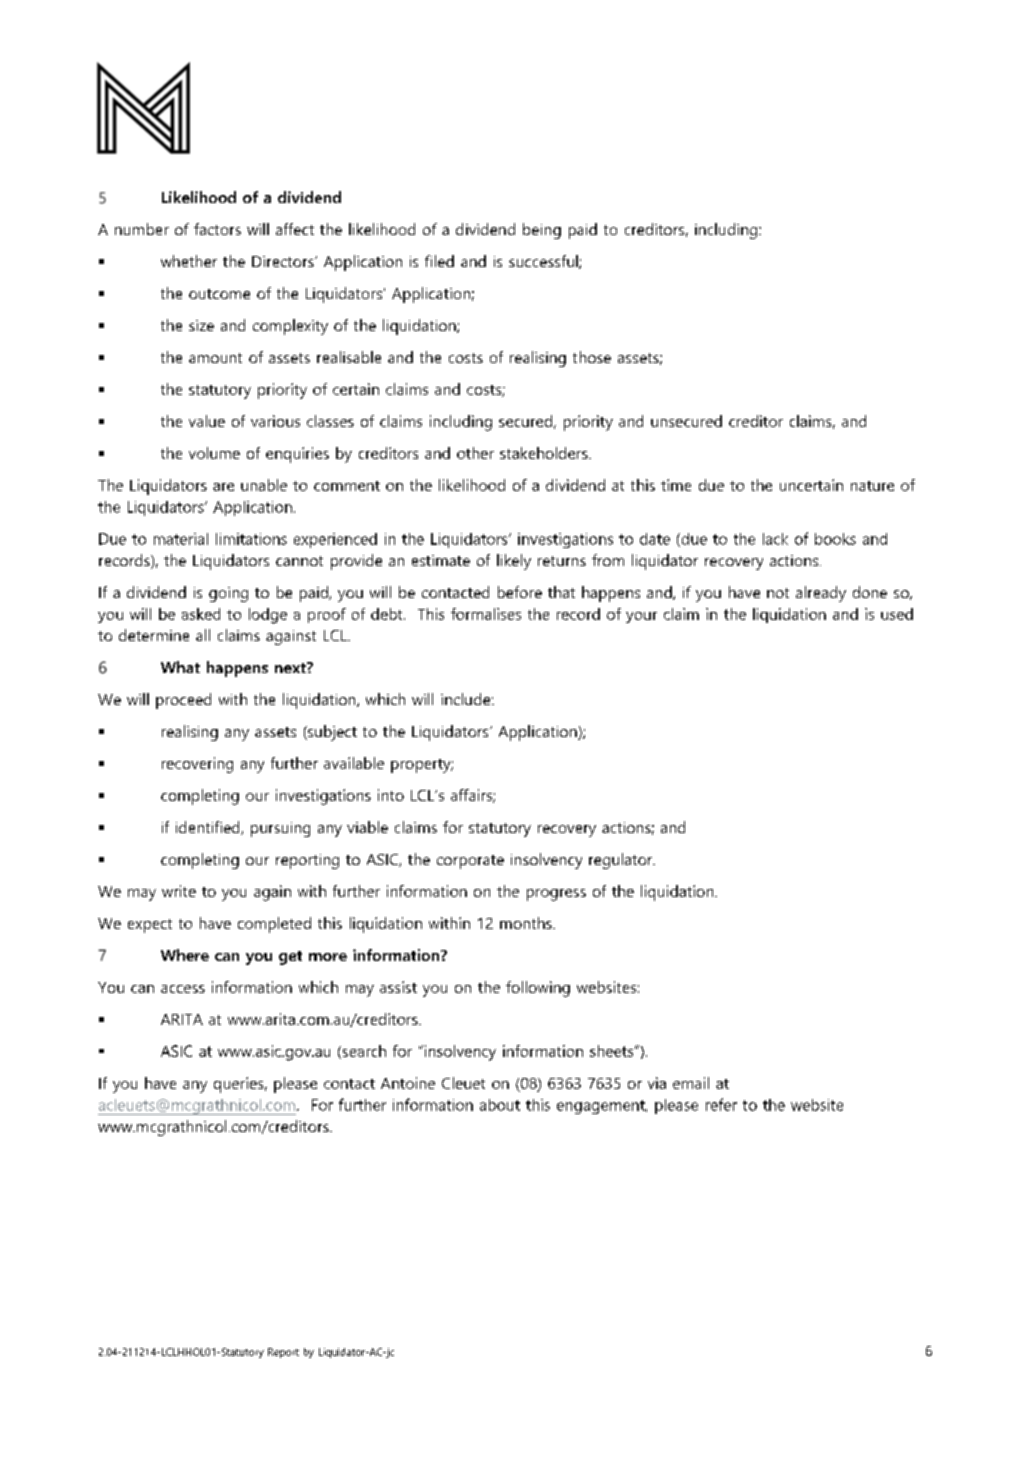 Image resolution: width=1031 pixels, height=1459 pixels. I want to click on refer, so click(721, 1104).
